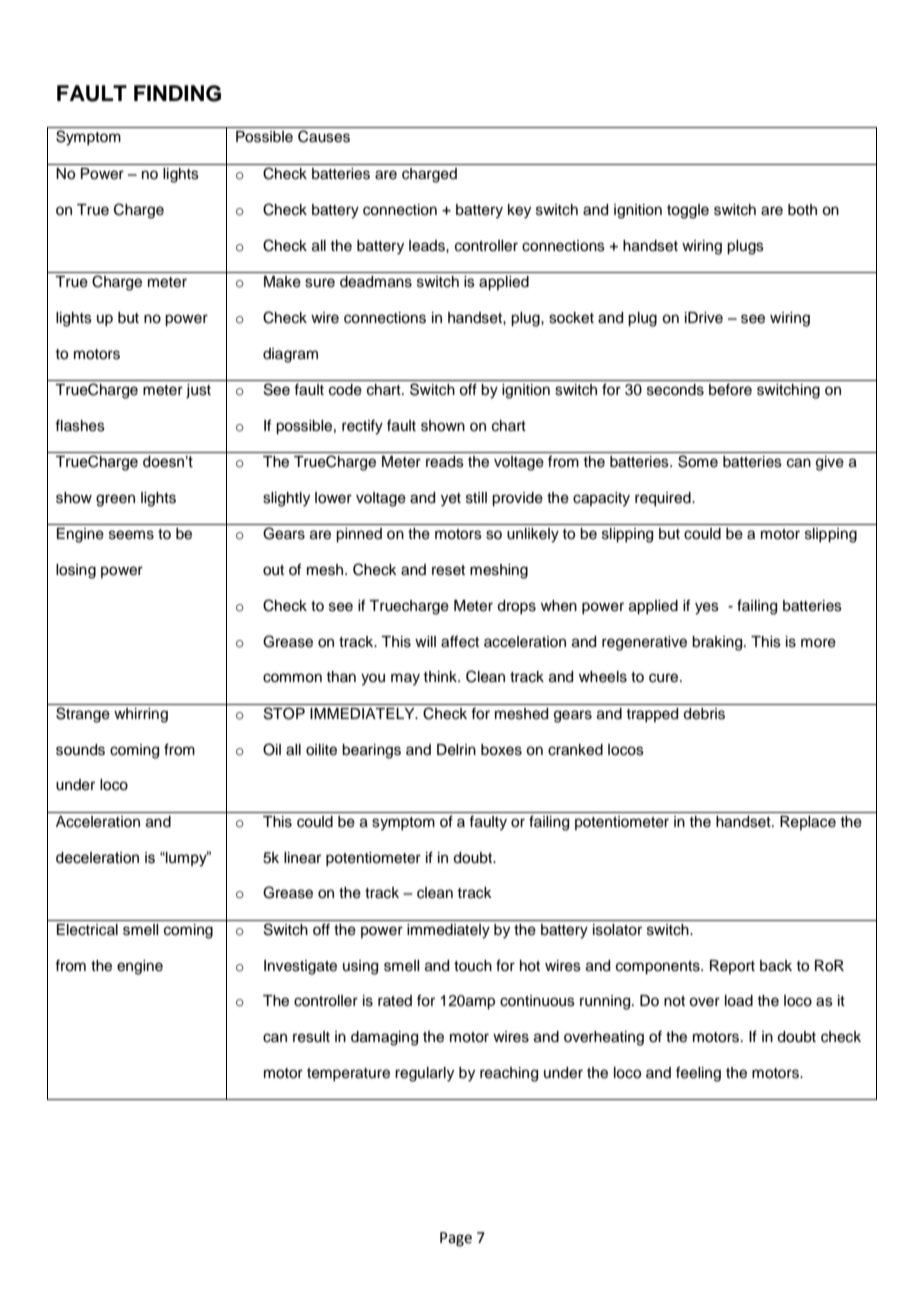  I want to click on think, so click(441, 676).
